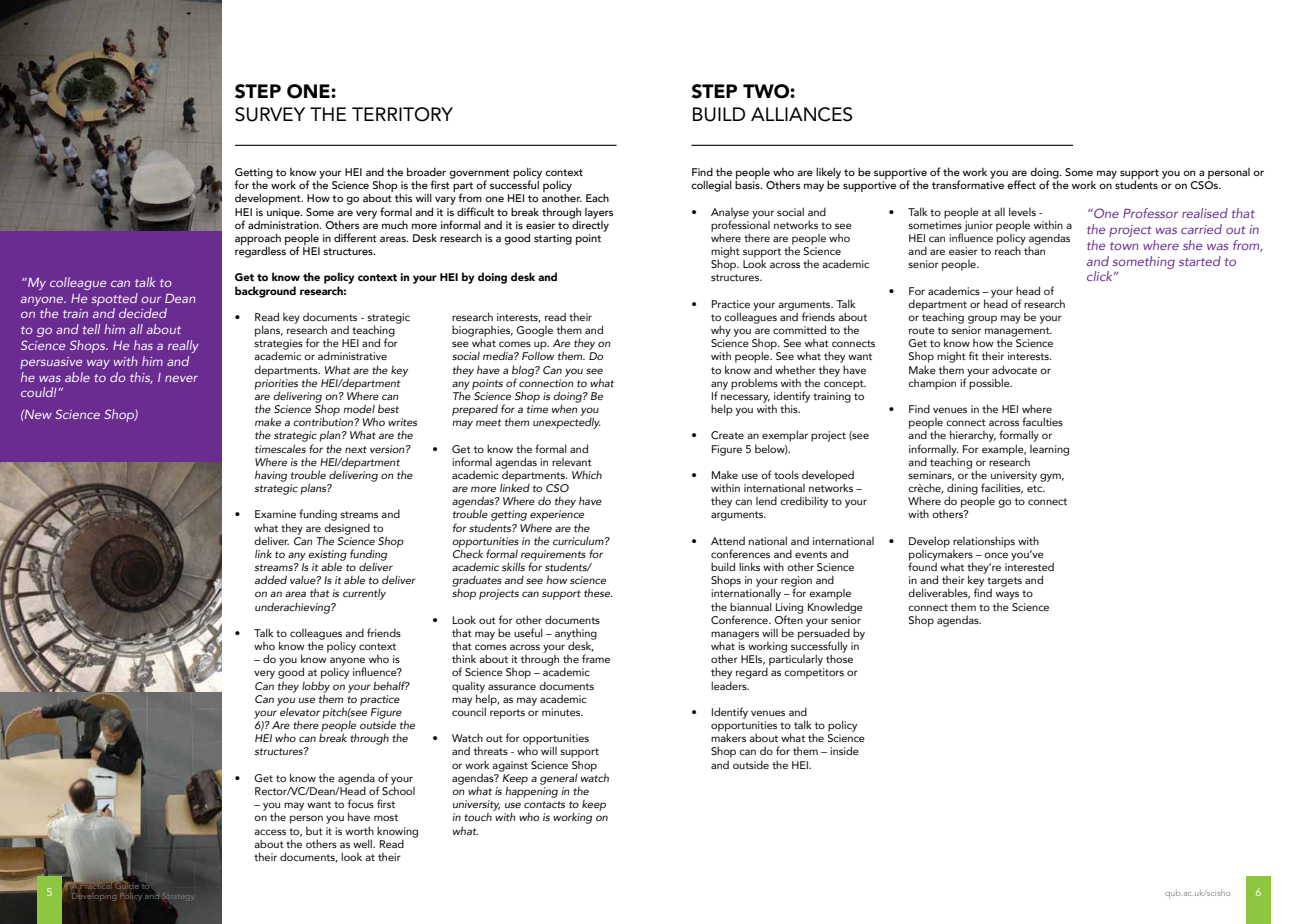 This screenshot has width=1308, height=924. I want to click on advocate, so click(1014, 369).
